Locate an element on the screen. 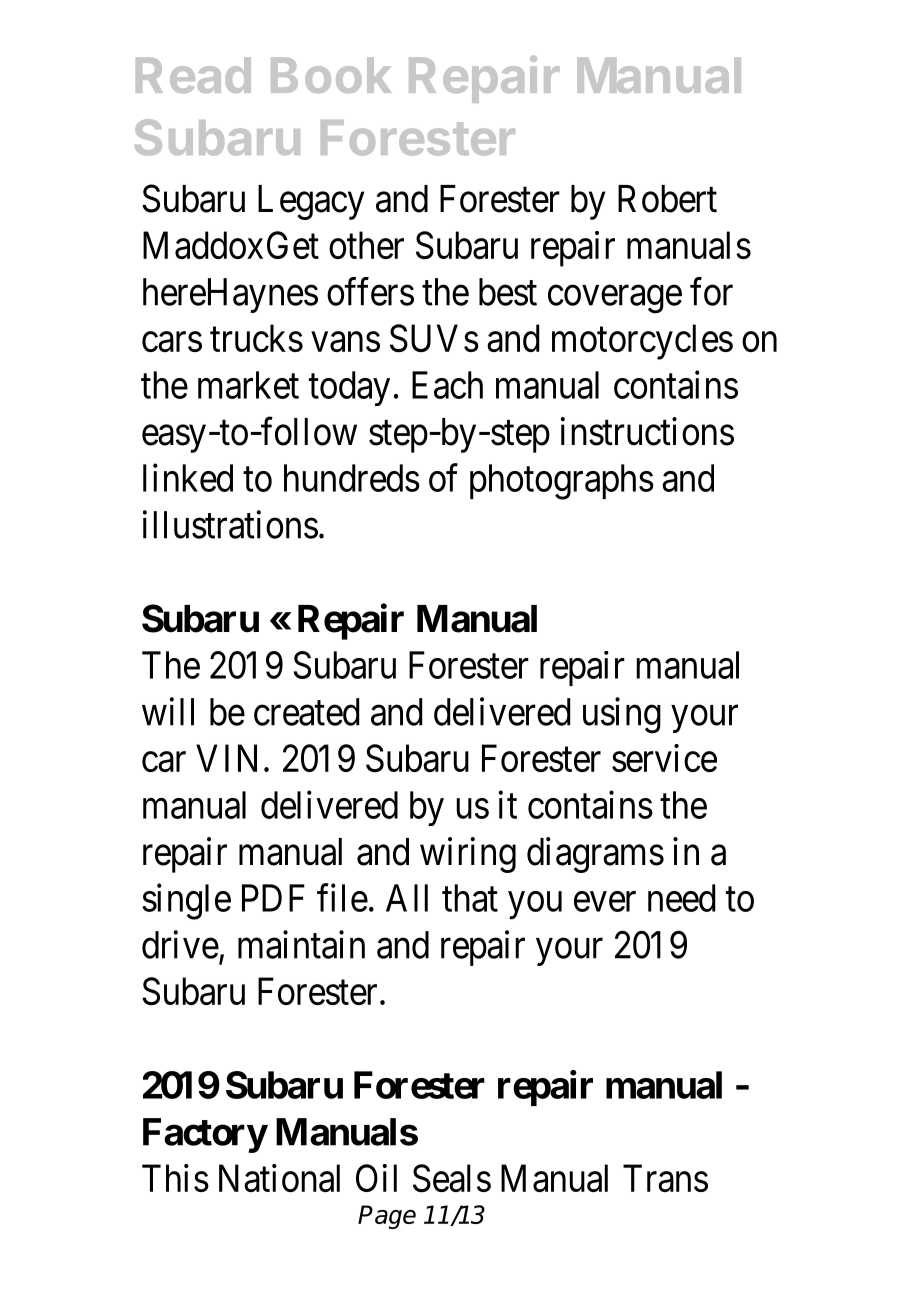 The height and width of the screenshot is (1303, 924). drive is located at coordinates (180, 944).
